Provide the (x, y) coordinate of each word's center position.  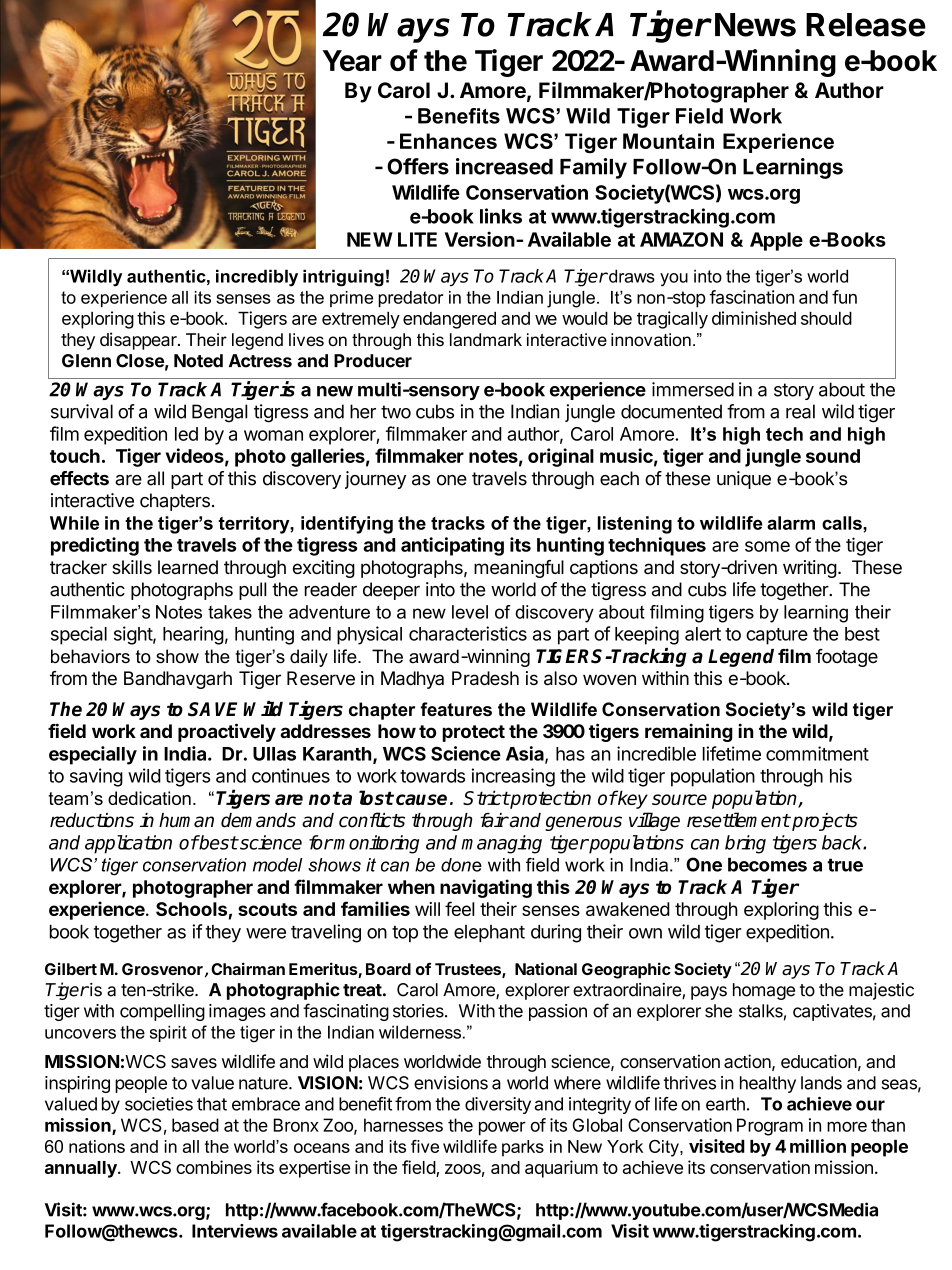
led (186, 434)
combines (214, 1167)
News (755, 25)
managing (501, 844)
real (800, 411)
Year (352, 60)
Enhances (448, 141)
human (186, 820)
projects (824, 822)
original (561, 457)
